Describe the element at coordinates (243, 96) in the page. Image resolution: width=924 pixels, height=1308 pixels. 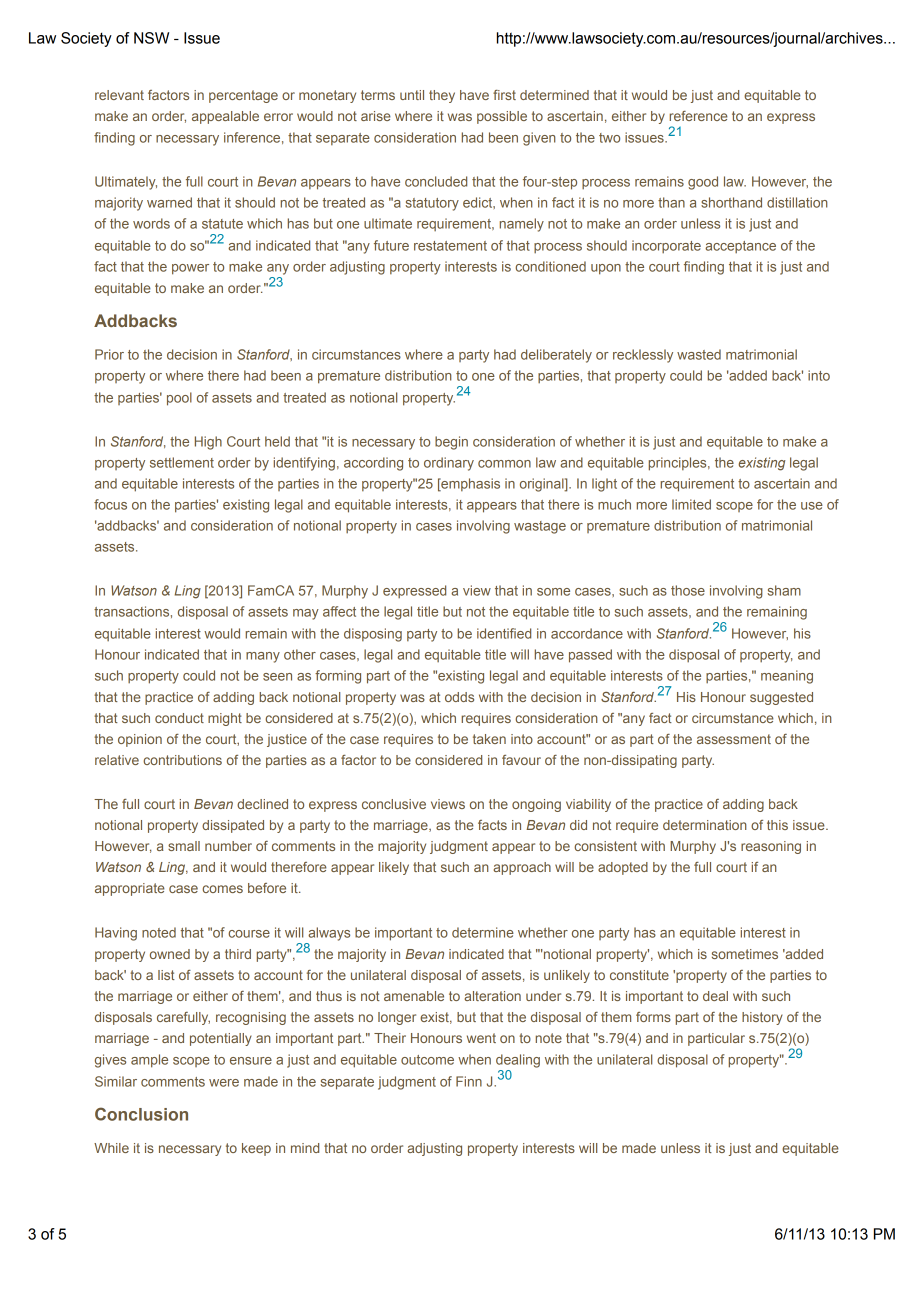
I see `percentage` at that location.
